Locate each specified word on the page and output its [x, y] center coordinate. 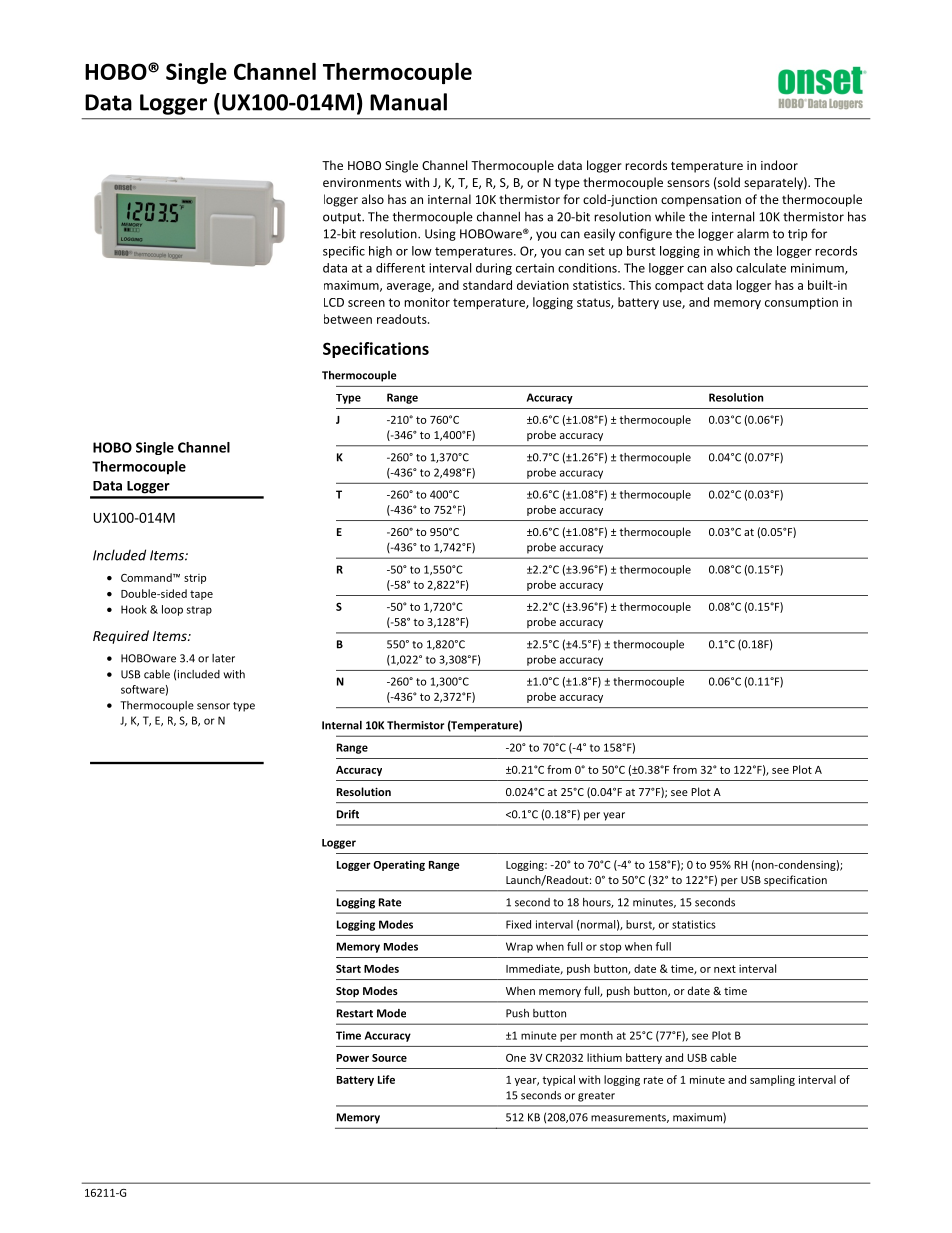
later [223, 658]
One [516, 1057]
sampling [772, 1080]
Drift [348, 814]
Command [147, 577]
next [725, 969]
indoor [779, 165]
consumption [801, 303]
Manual [408, 102]
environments [362, 182]
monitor [427, 302]
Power [353, 1058]
